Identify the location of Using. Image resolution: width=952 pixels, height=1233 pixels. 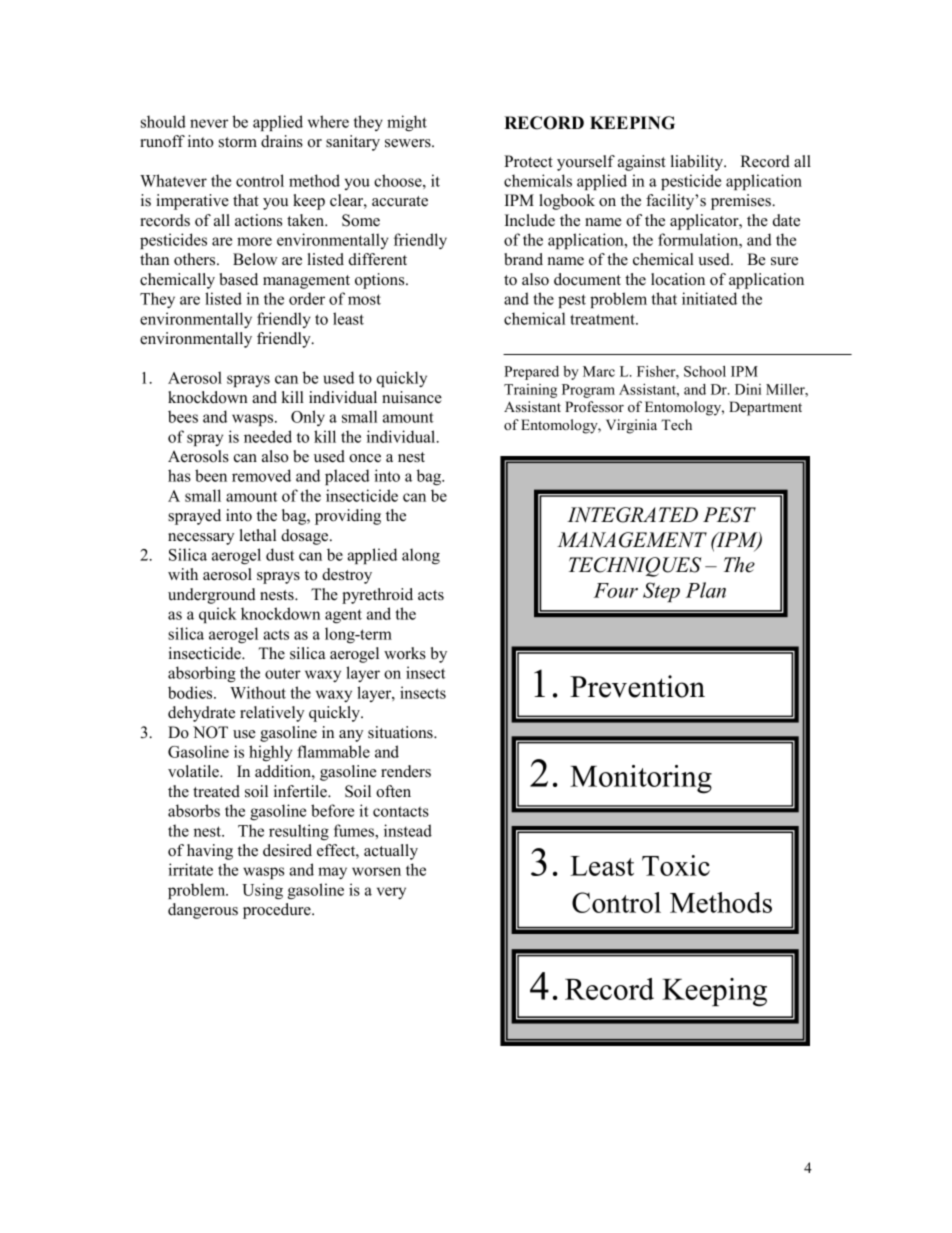
(262, 891).
